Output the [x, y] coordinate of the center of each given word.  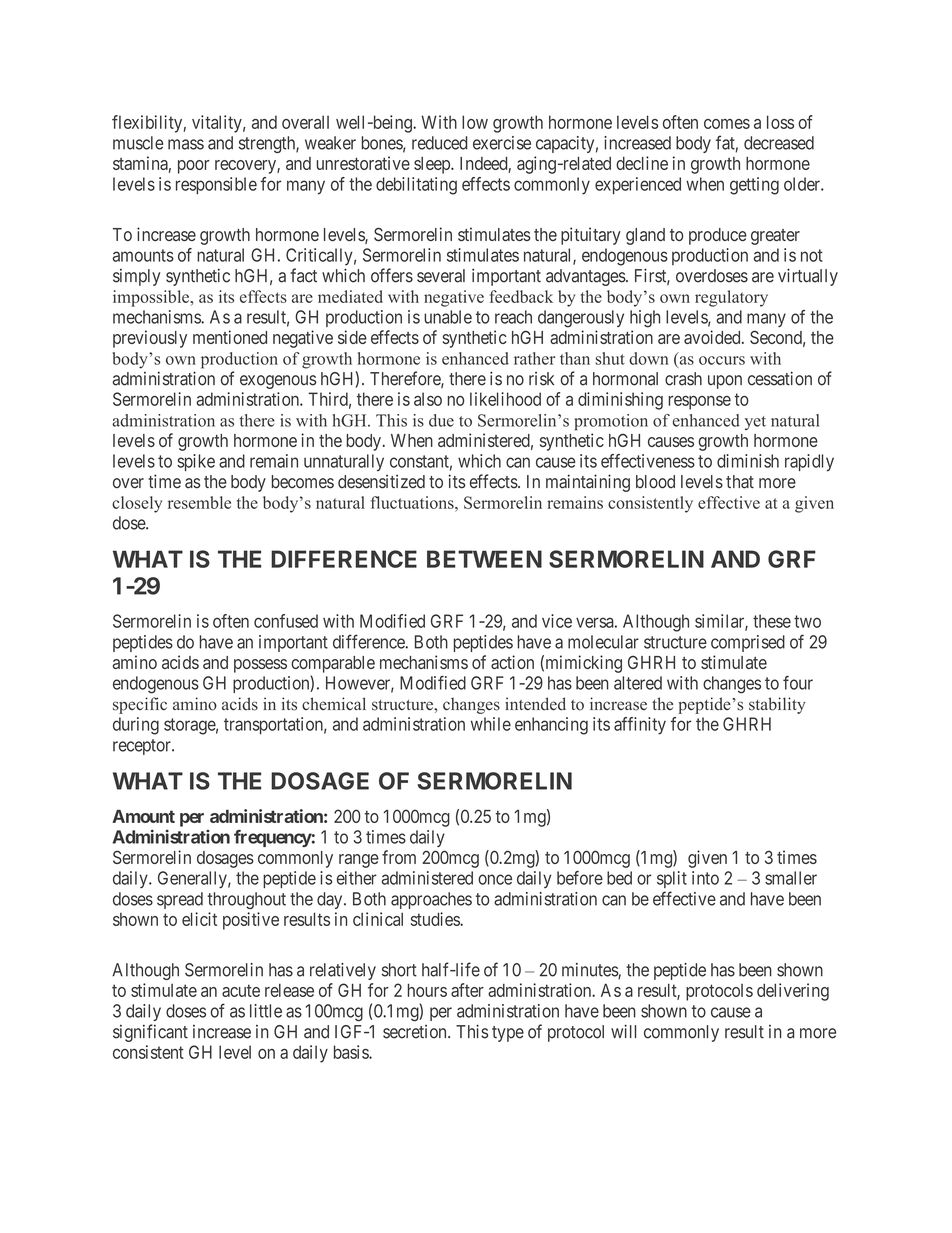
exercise [502, 143]
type [508, 1034]
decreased [779, 143]
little [266, 1011]
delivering [793, 992]
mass [186, 144]
